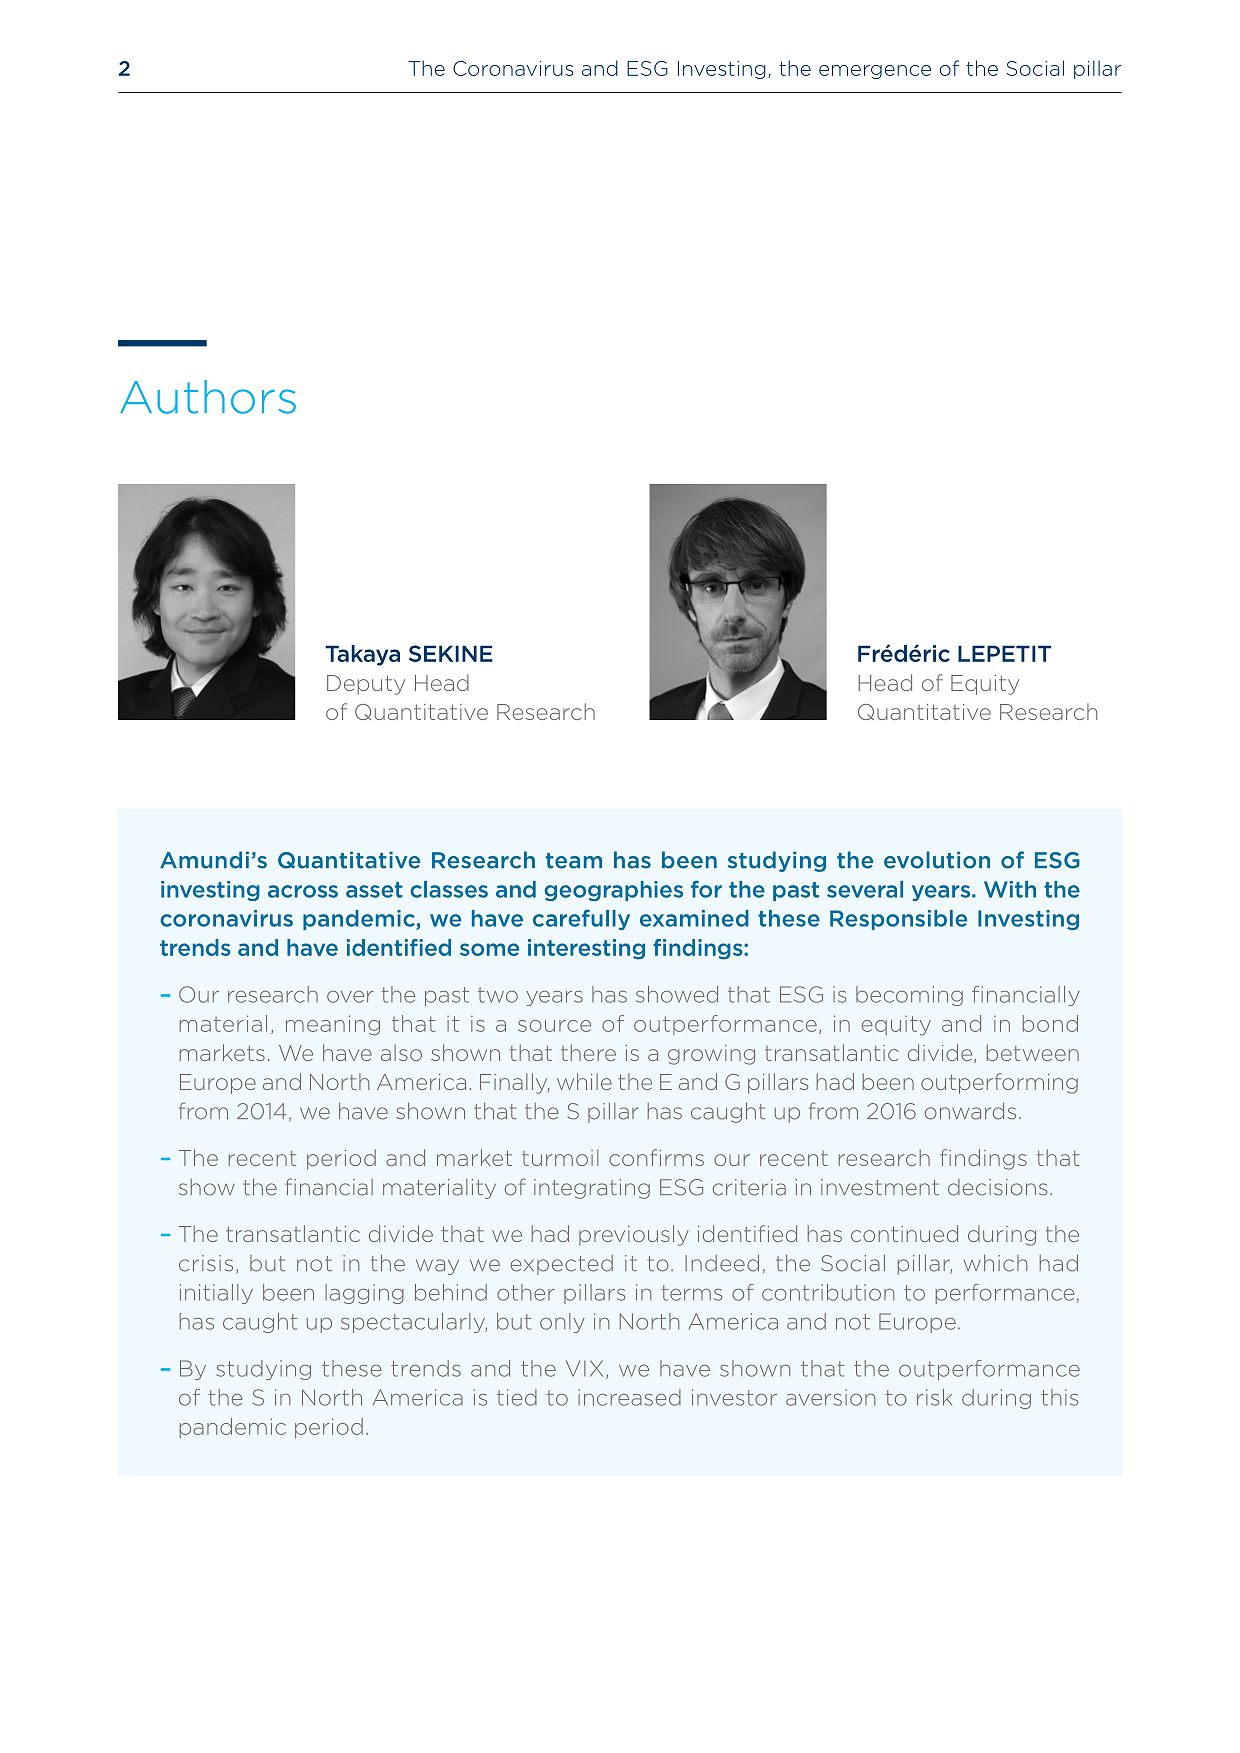  Describe the element at coordinates (208, 397) in the image. I see `Authors` at that location.
